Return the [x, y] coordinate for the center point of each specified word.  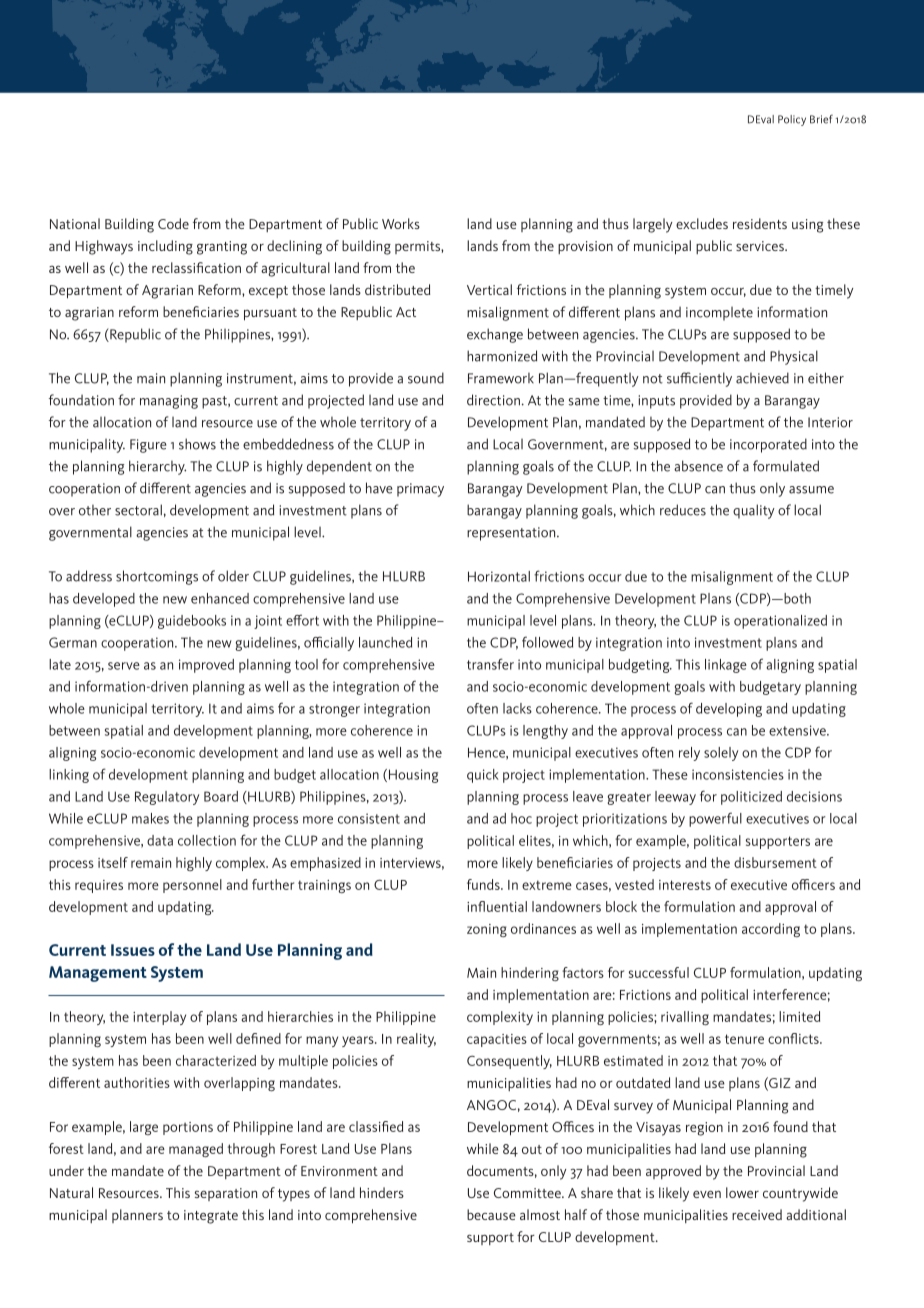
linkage [726, 666]
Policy [792, 120]
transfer [490, 664]
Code [173, 223]
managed [196, 1150]
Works [401, 223]
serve [124, 666]
